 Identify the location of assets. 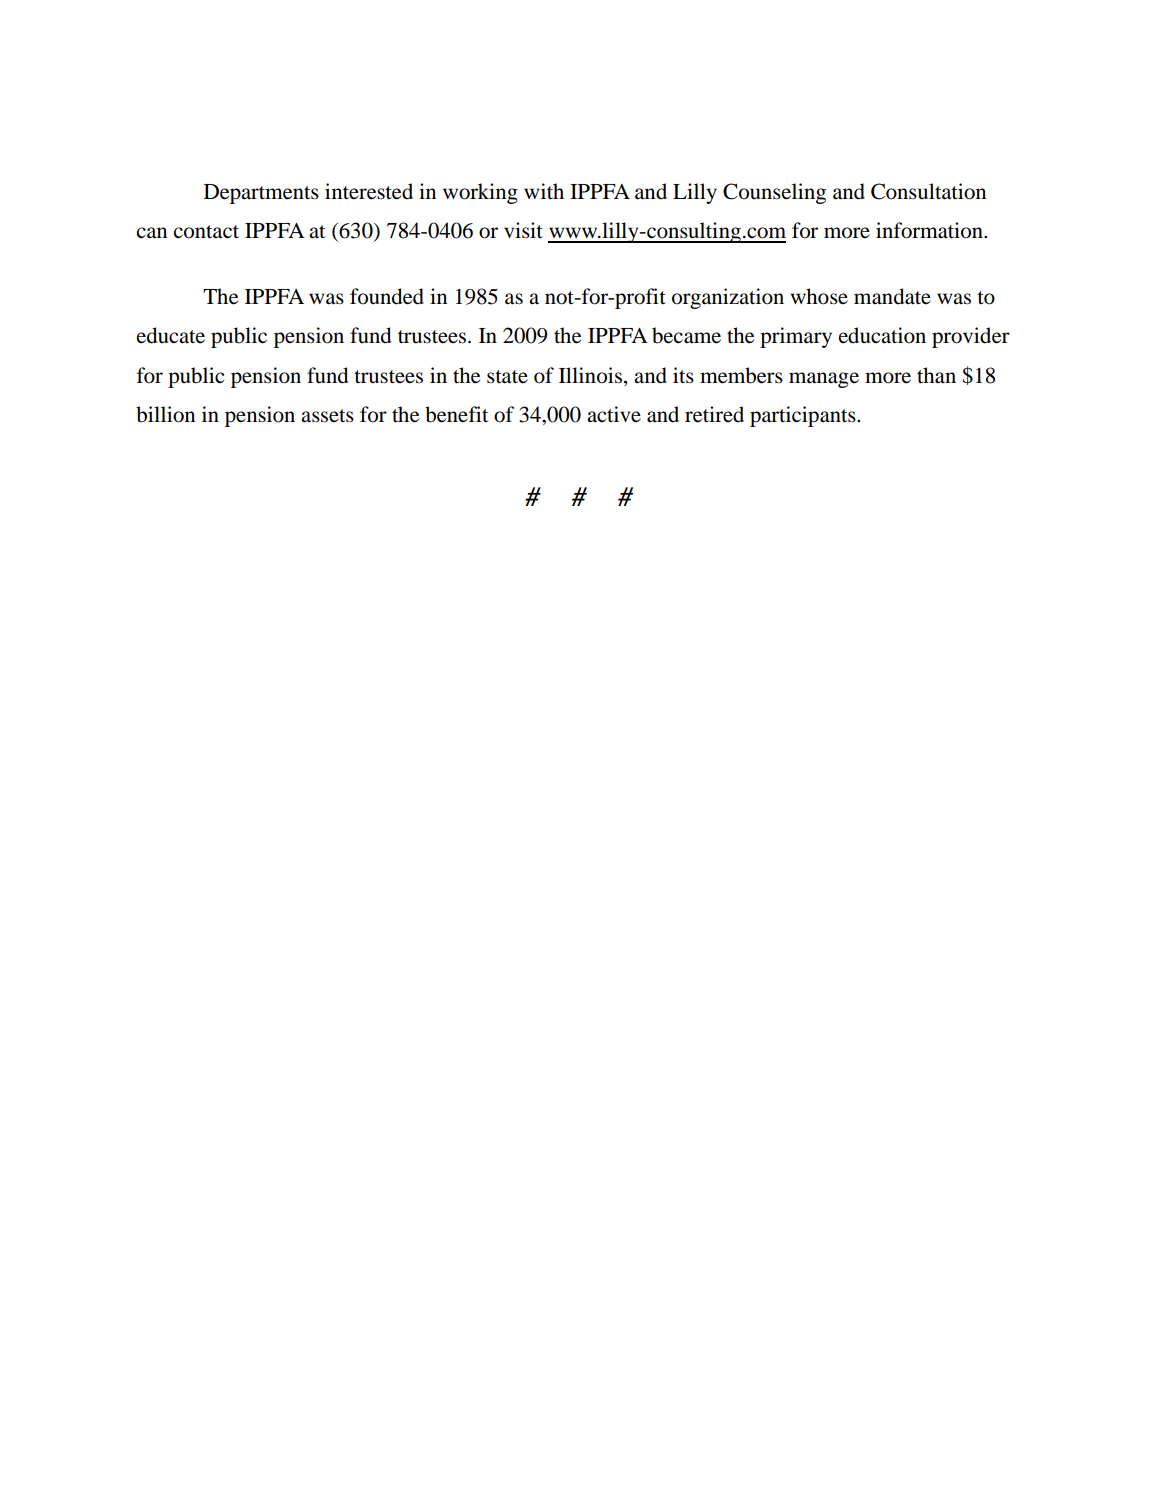
(327, 416).
